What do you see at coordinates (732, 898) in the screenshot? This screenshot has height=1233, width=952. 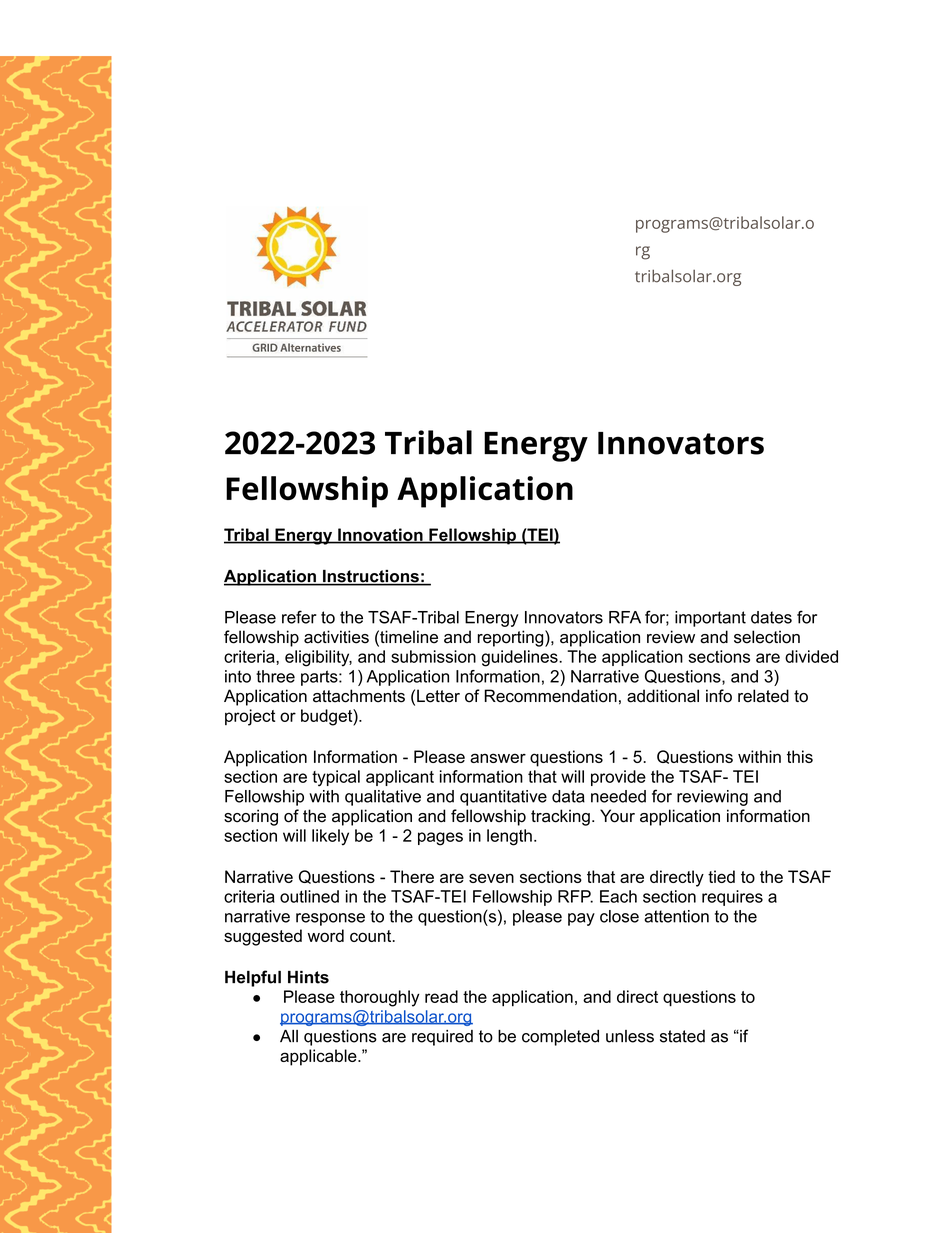 I see `requires` at bounding box center [732, 898].
